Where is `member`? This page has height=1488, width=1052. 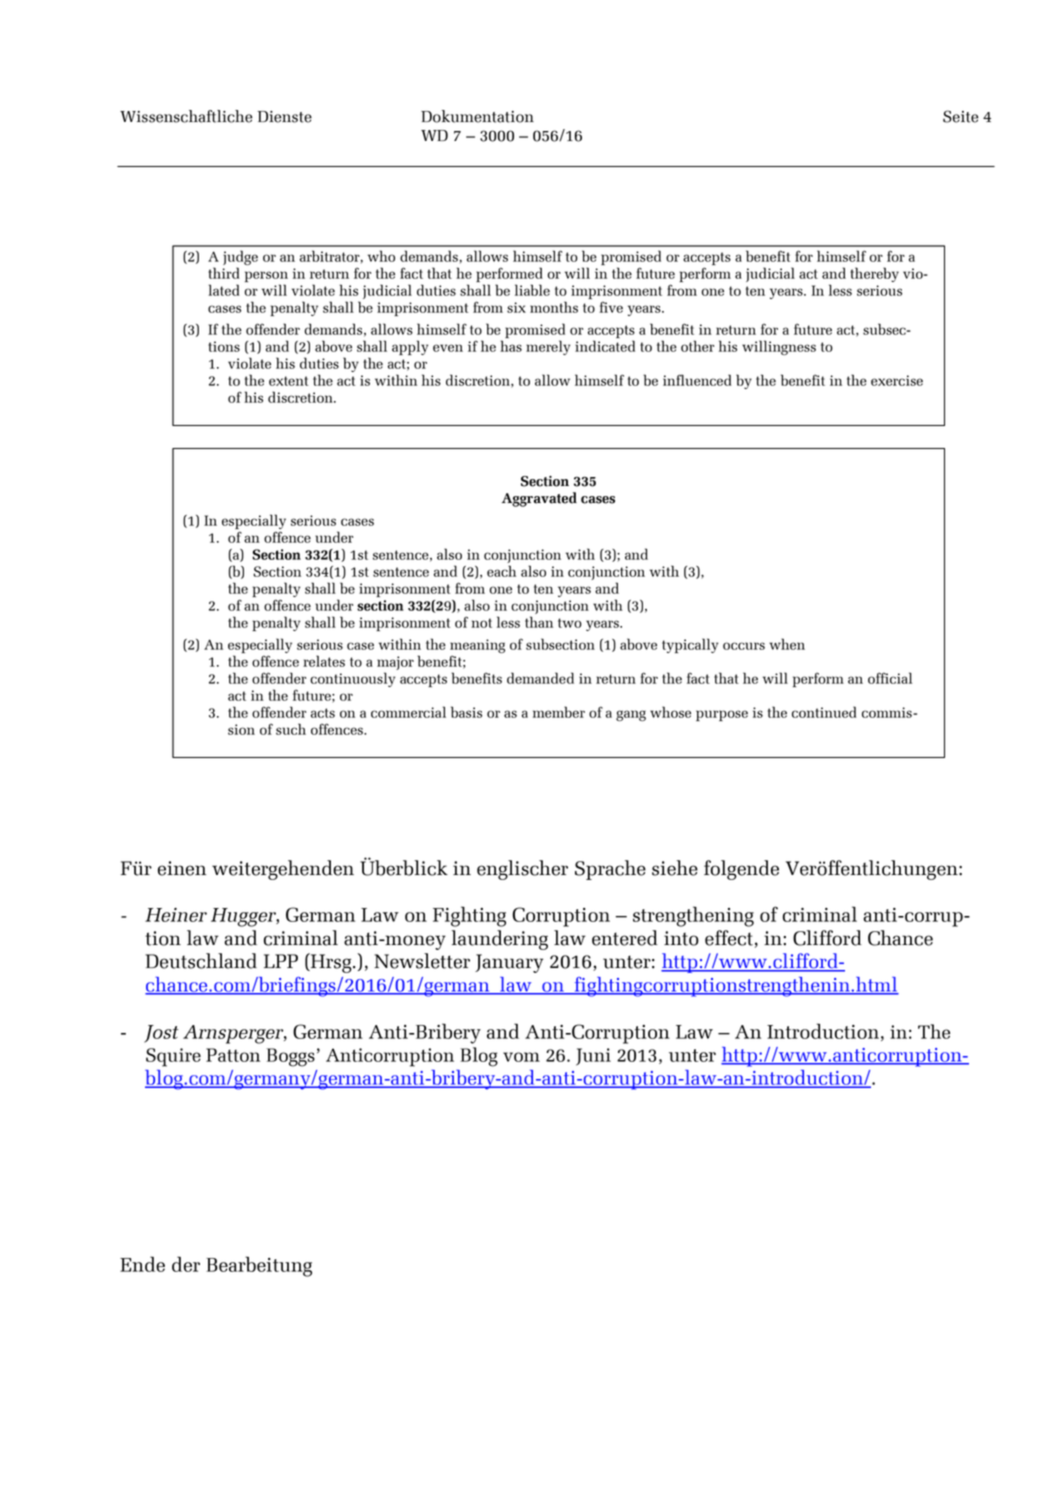
member is located at coordinates (559, 712).
